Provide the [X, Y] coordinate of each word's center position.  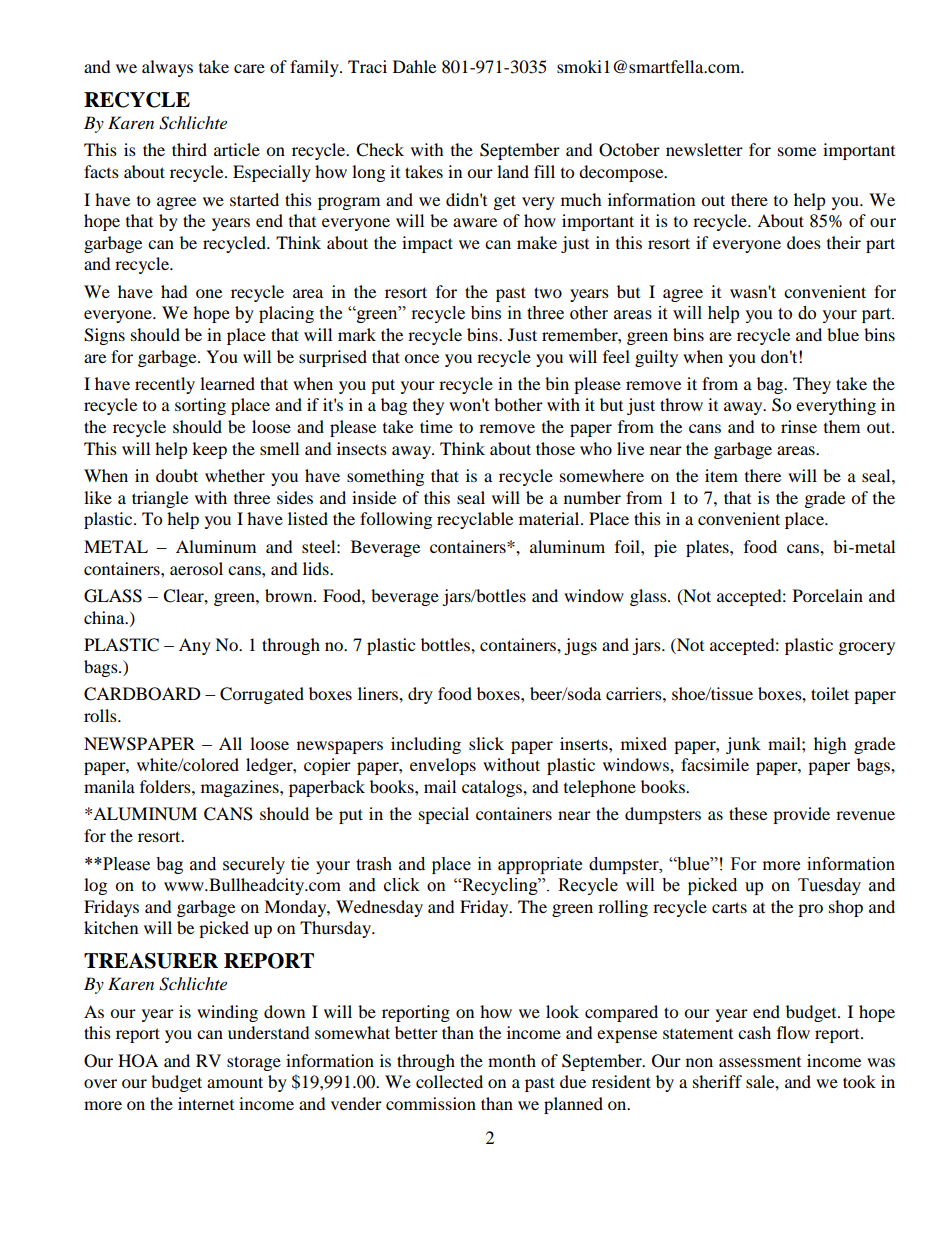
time [436, 426]
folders [166, 786]
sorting [200, 406]
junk [743, 745]
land [513, 171]
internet [206, 1103]
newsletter [704, 149]
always [167, 68]
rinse [799, 426]
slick [486, 743]
